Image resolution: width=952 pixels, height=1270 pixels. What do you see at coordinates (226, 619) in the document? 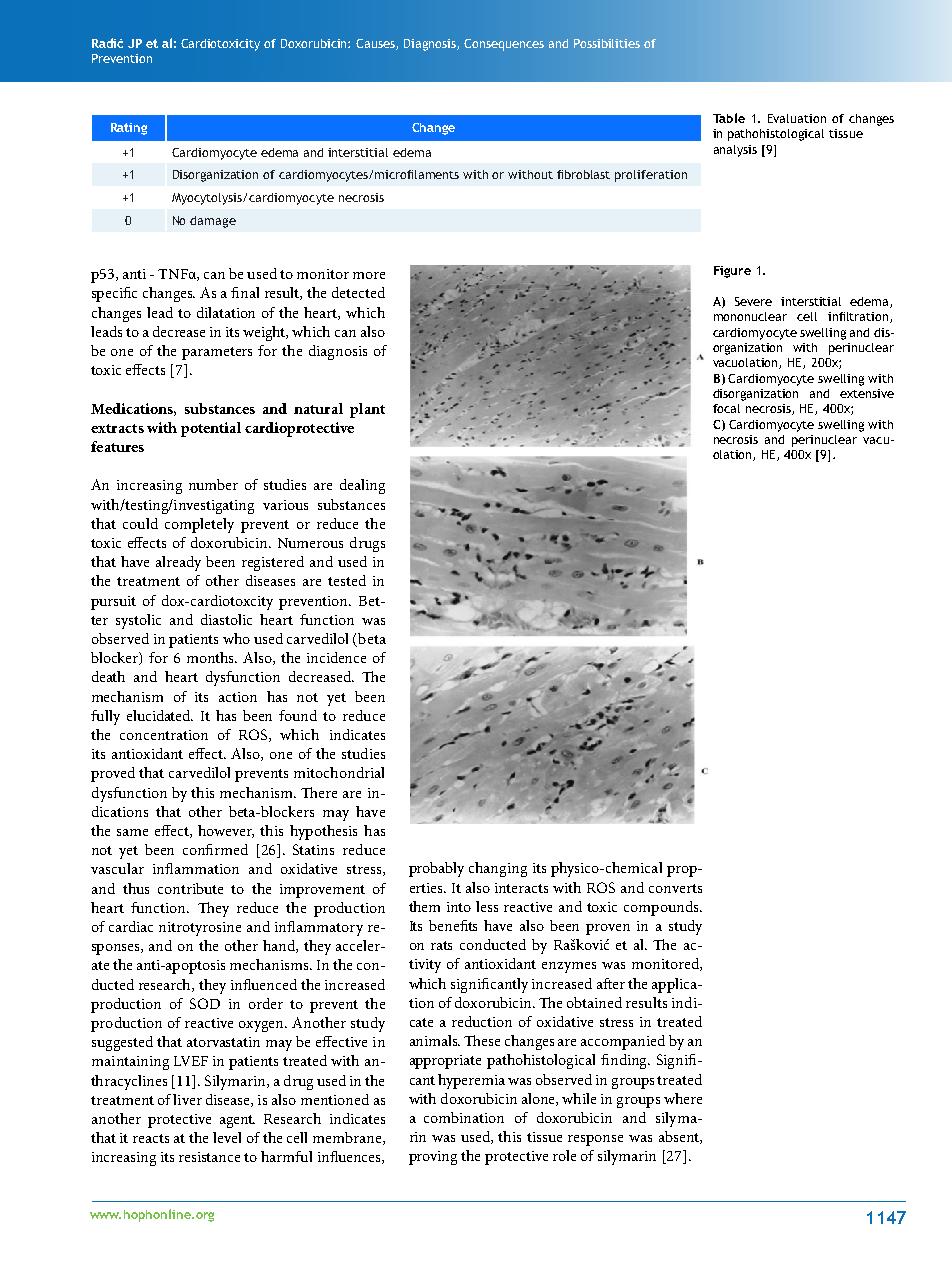
I see `diastolic` at bounding box center [226, 619].
